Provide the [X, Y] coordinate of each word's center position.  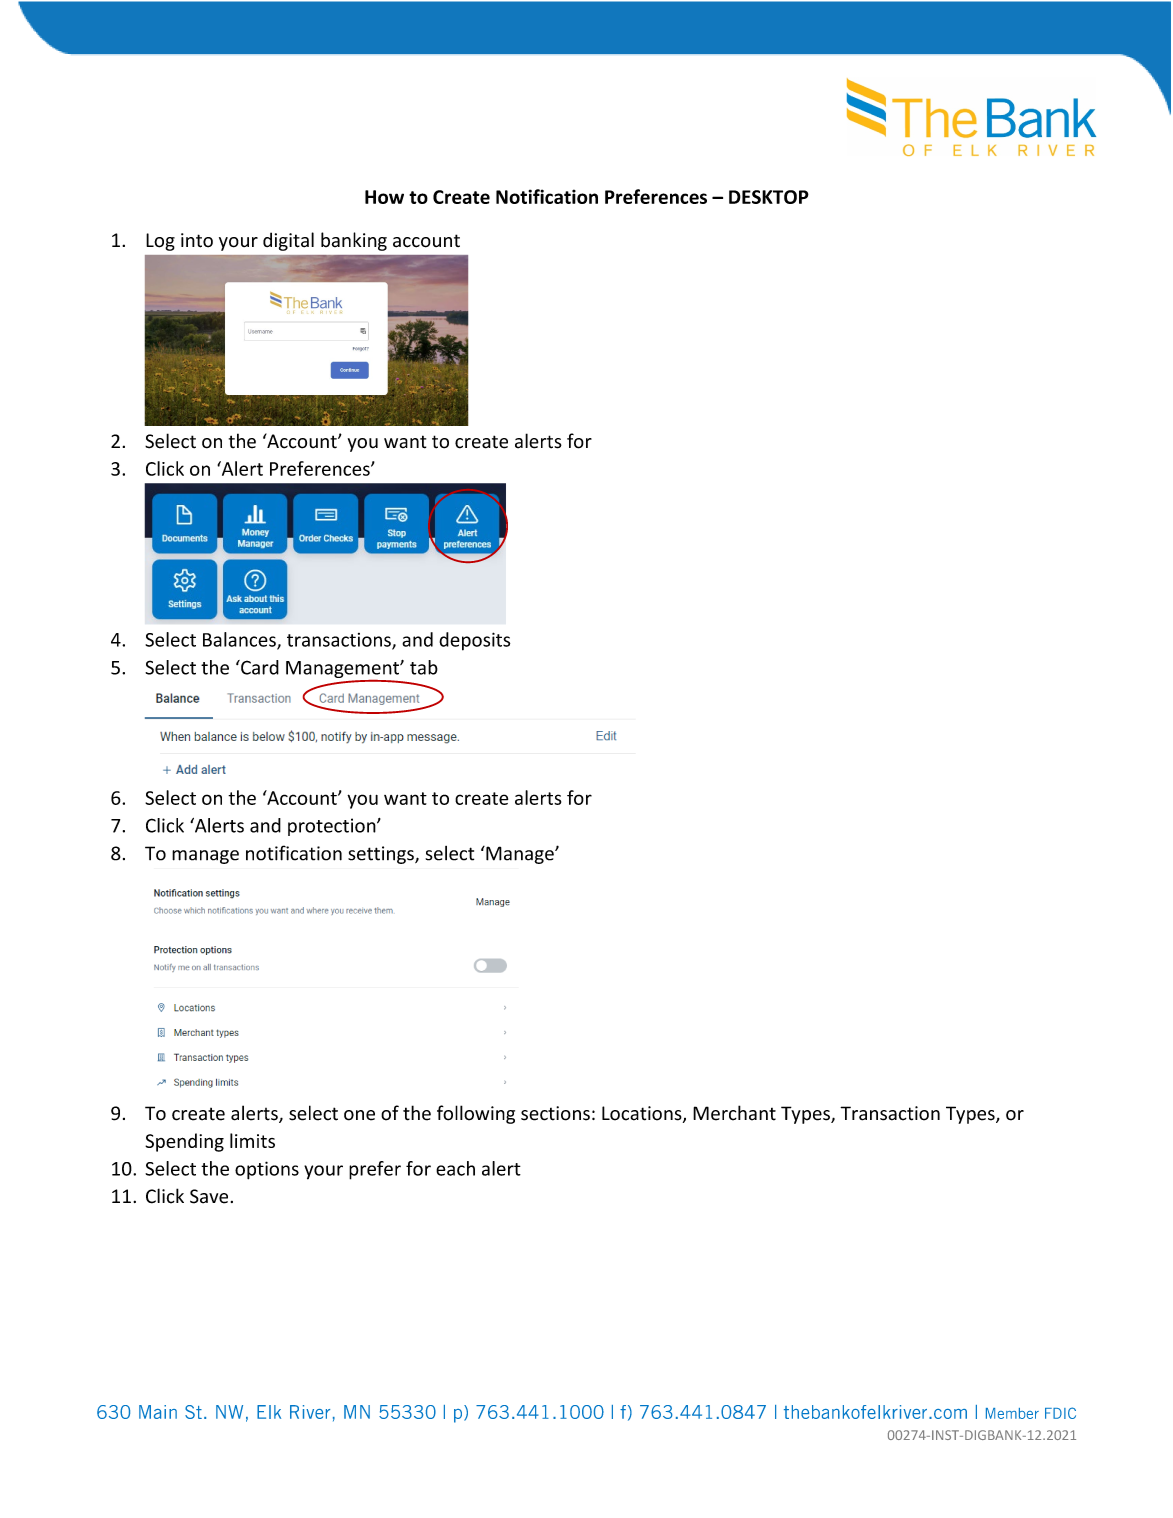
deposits [474, 641]
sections [555, 1113]
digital [288, 241]
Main [158, 1412]
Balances [240, 640]
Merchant [734, 1113]
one [359, 1115]
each [455, 1168]
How [384, 197]
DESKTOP [769, 197]
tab [424, 667]
